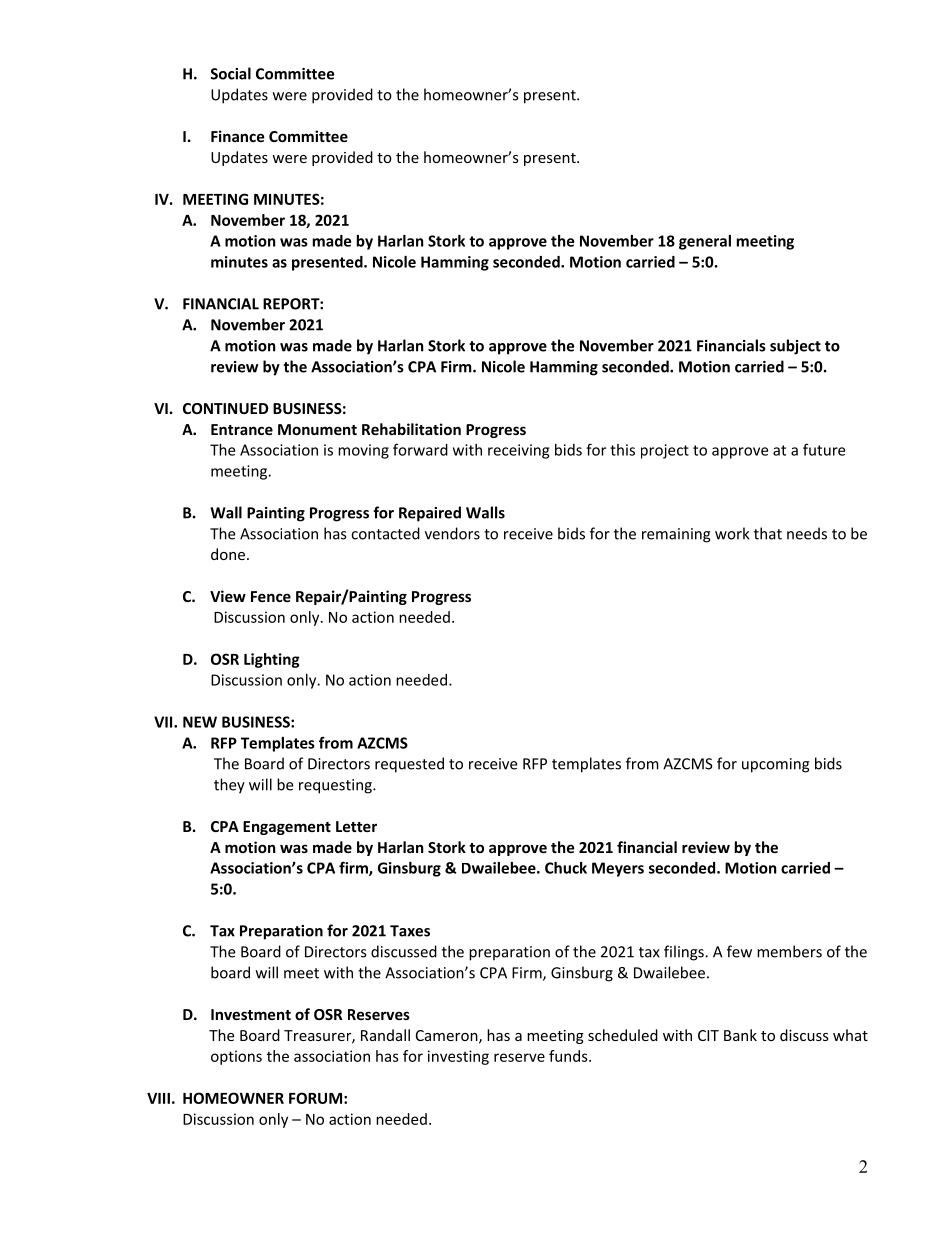 Image resolution: width=952 pixels, height=1233 pixels. Describe the element at coordinates (452, 533) in the document. I see `vendors` at that location.
